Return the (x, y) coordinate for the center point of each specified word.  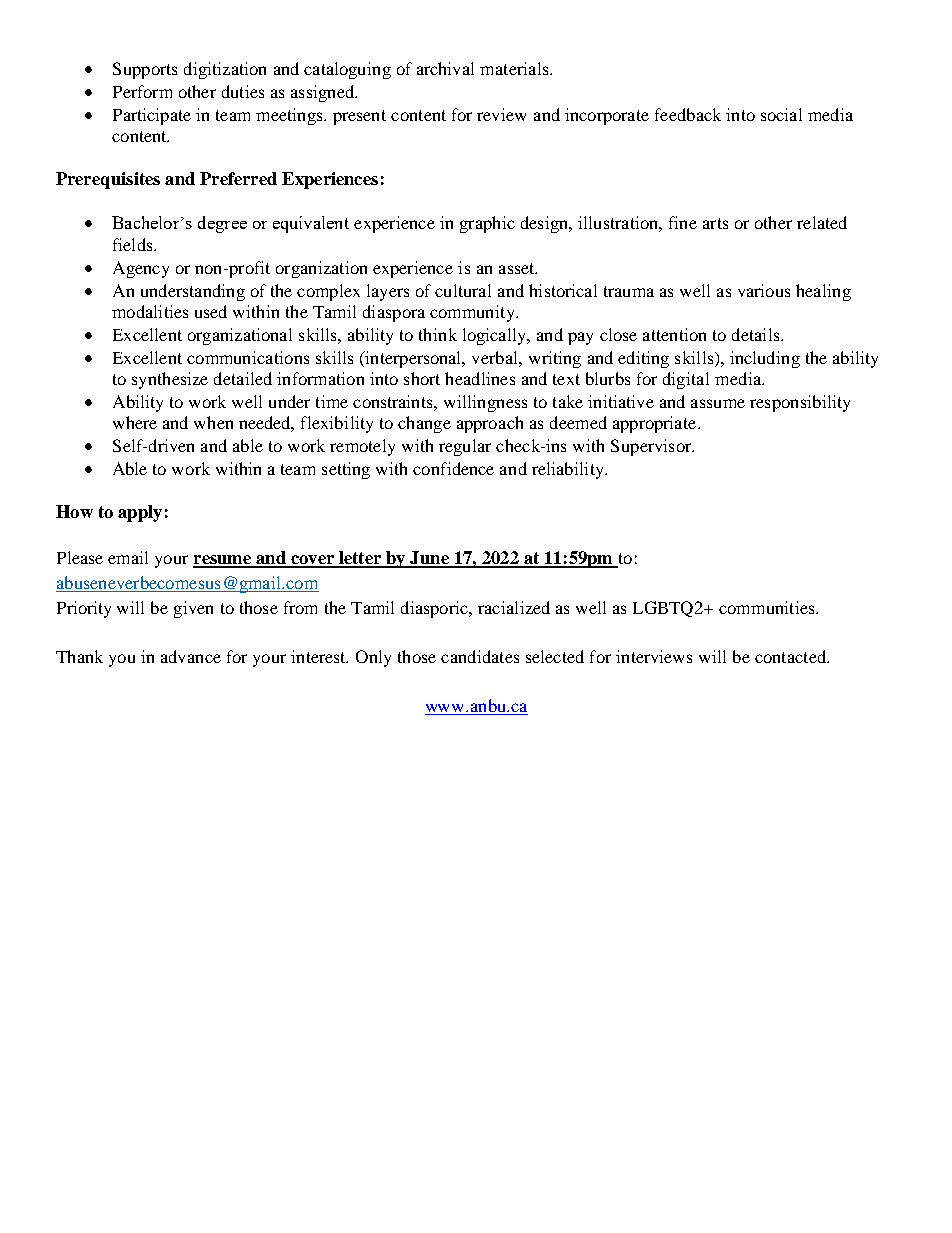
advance (191, 656)
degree (222, 224)
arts (715, 223)
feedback (688, 114)
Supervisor (652, 447)
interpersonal (413, 359)
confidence (453, 468)
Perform (142, 91)
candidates (480, 656)
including (765, 359)
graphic (487, 224)
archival (445, 68)
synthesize (170, 380)
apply (140, 513)
